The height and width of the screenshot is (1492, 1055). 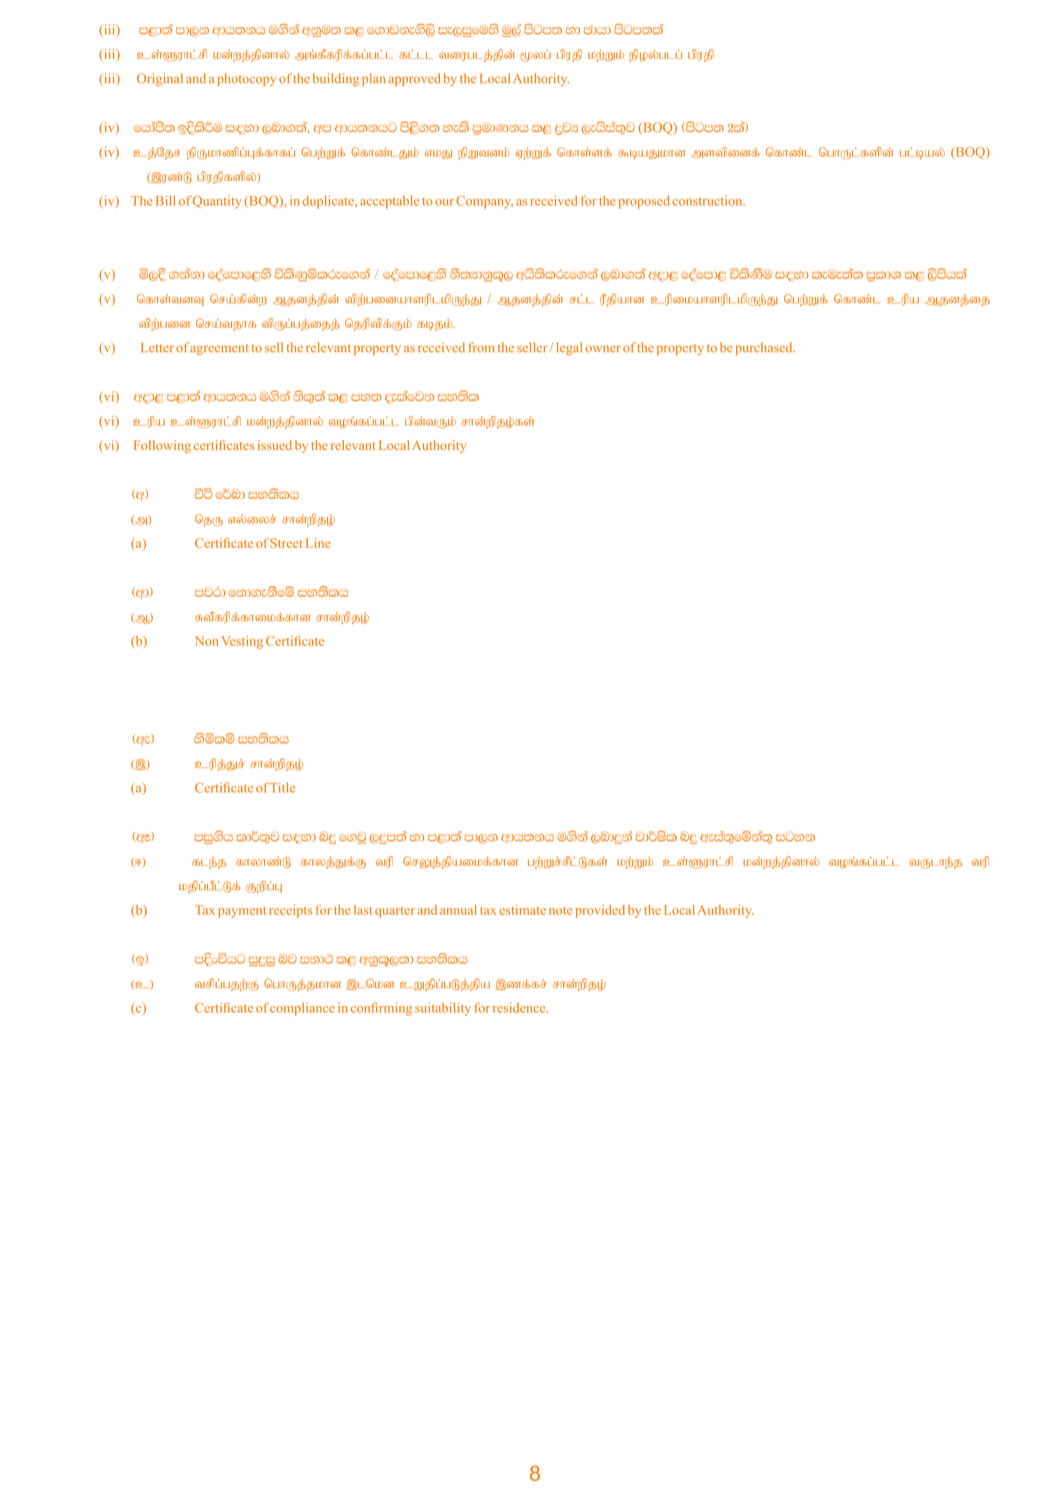 What do you see at coordinates (286, 543) in the screenshot?
I see `Street` at bounding box center [286, 543].
